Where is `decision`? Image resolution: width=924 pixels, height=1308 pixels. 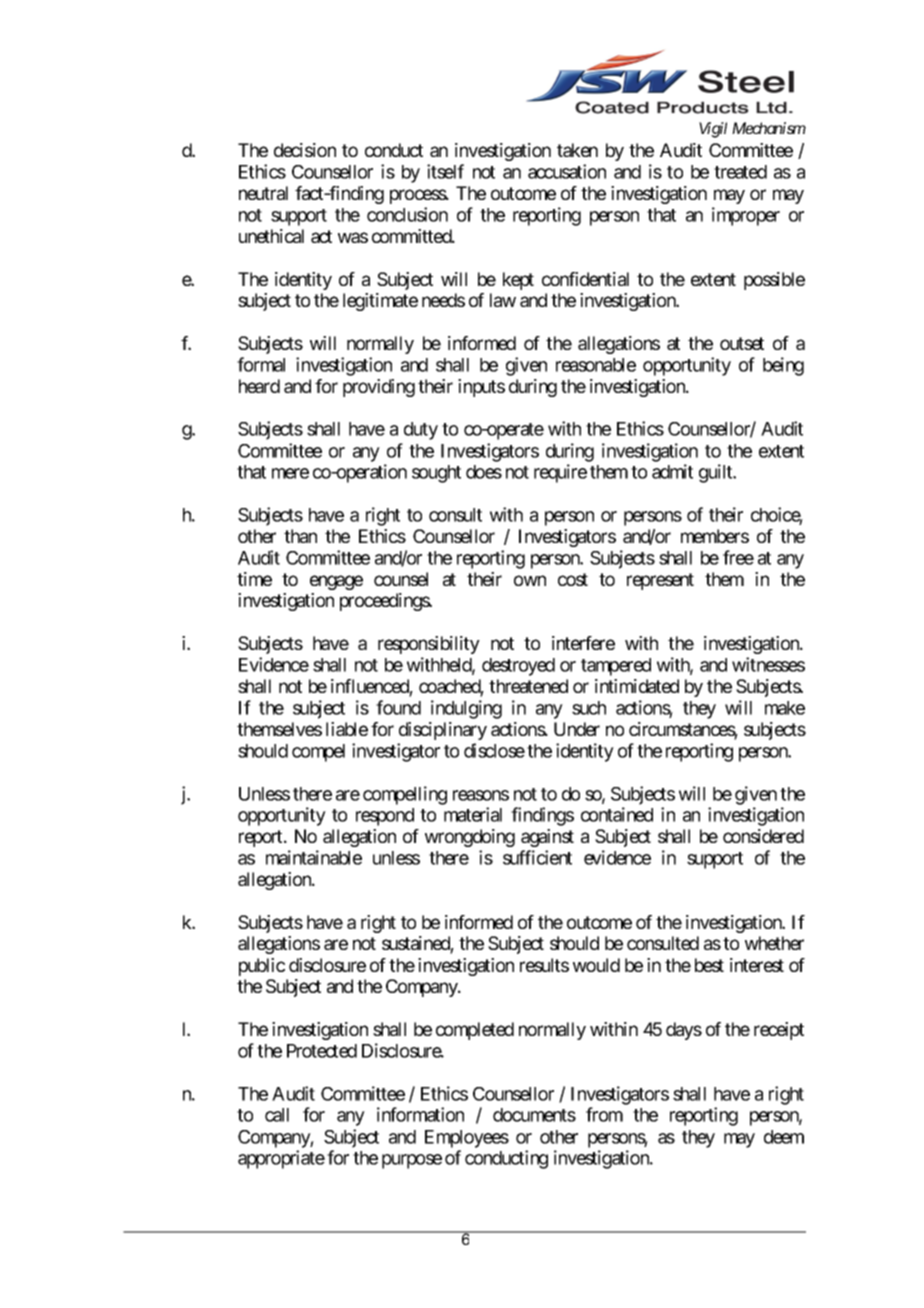
decision is located at coordinates (305, 150).
